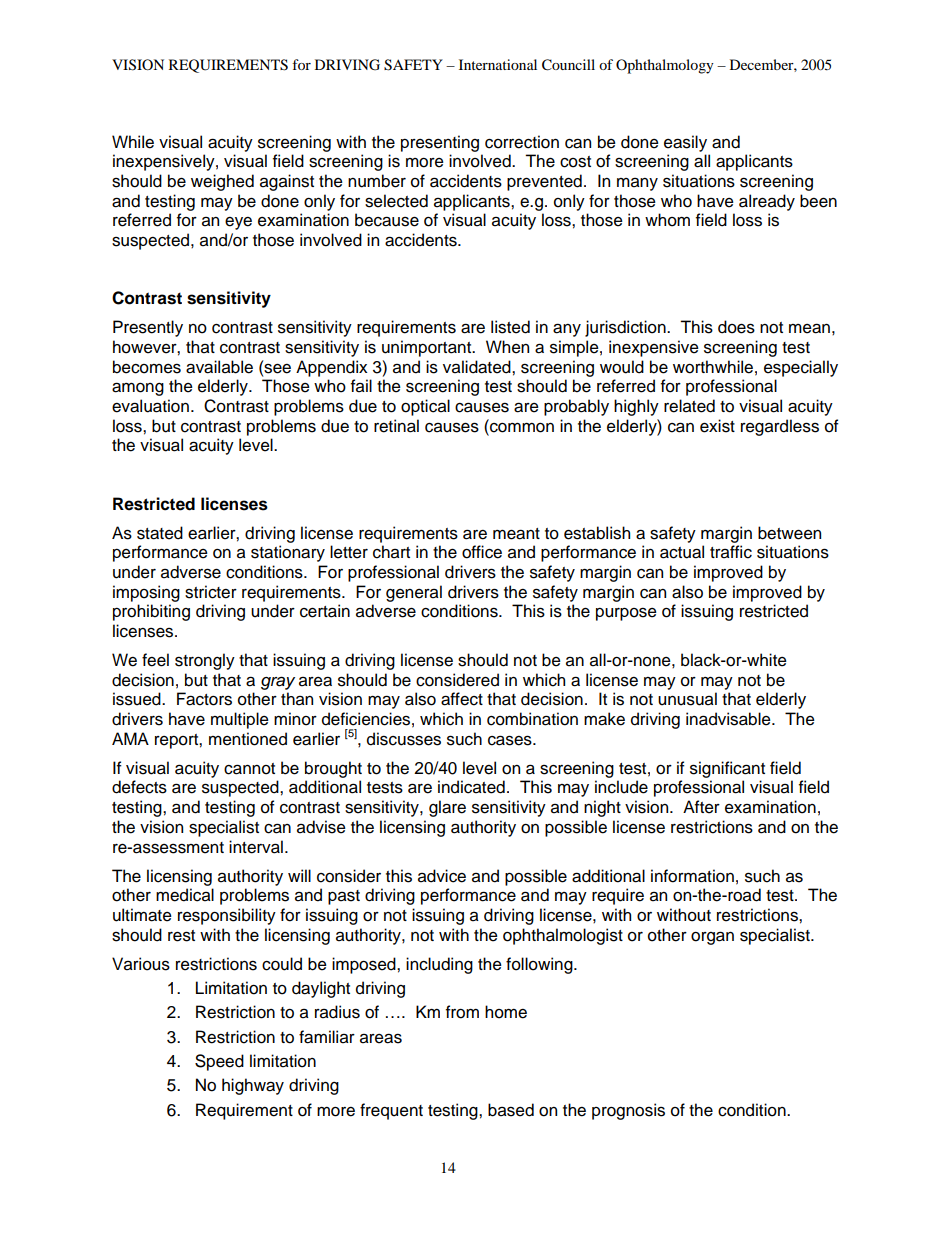  I want to click on available, so click(219, 367).
